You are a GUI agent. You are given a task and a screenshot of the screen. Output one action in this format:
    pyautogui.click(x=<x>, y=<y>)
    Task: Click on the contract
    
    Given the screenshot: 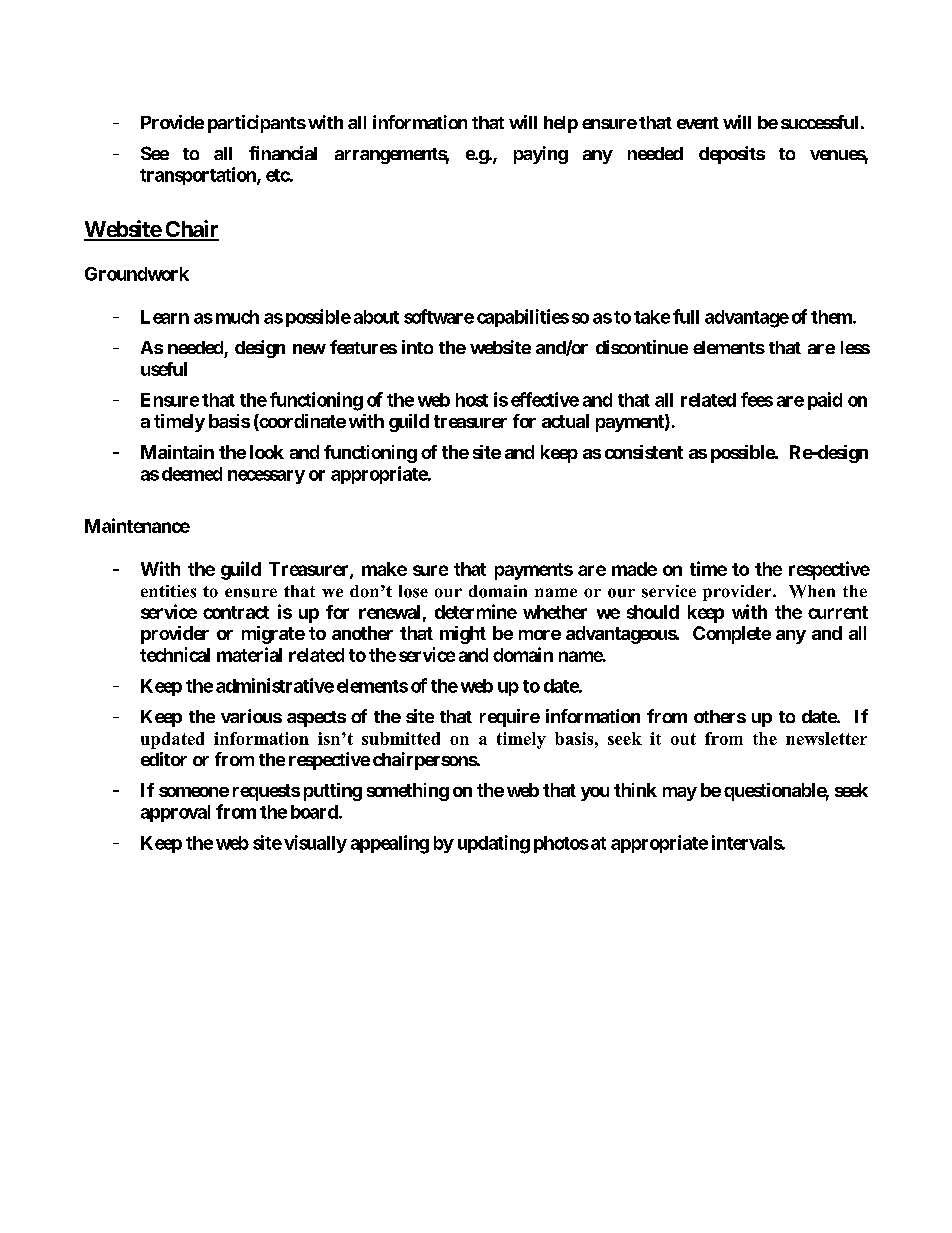 What is the action you would take?
    pyautogui.click(x=236, y=612)
